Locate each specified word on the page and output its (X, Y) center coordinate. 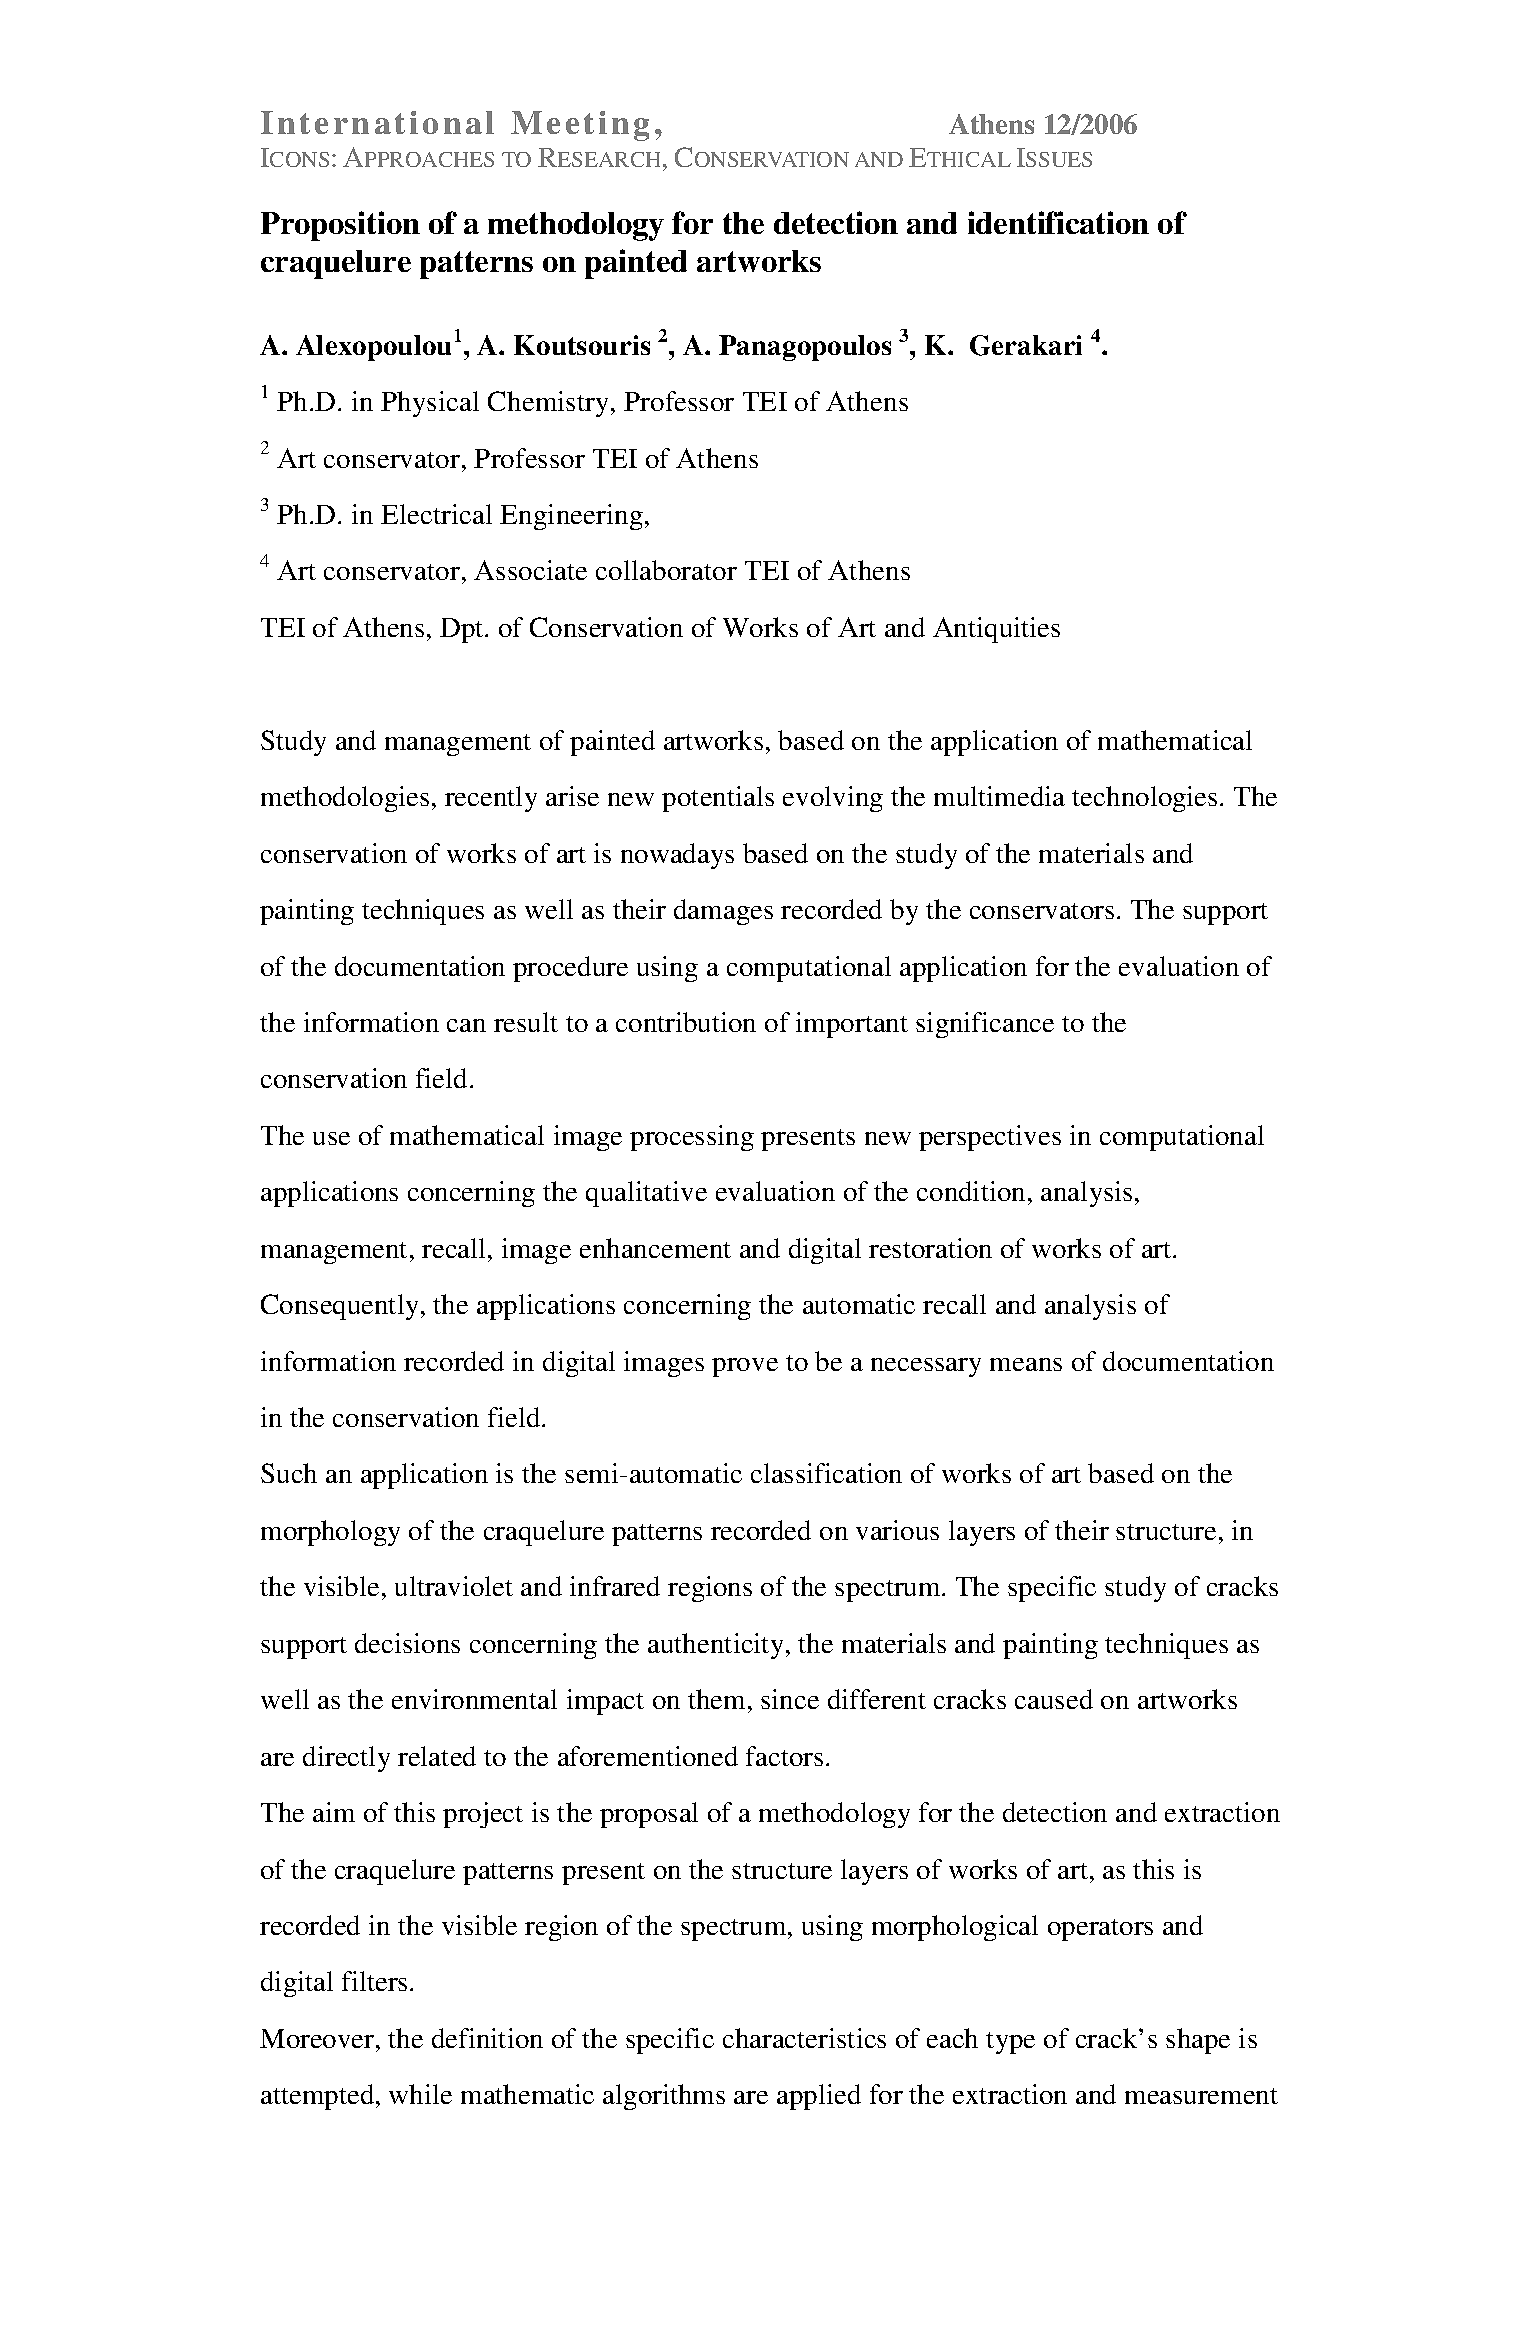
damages (723, 912)
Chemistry (550, 404)
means (1026, 1364)
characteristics (804, 2038)
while (420, 2094)
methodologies (345, 799)
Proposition (340, 226)
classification (826, 1473)
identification (1058, 222)
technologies (1144, 799)
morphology (330, 1533)
